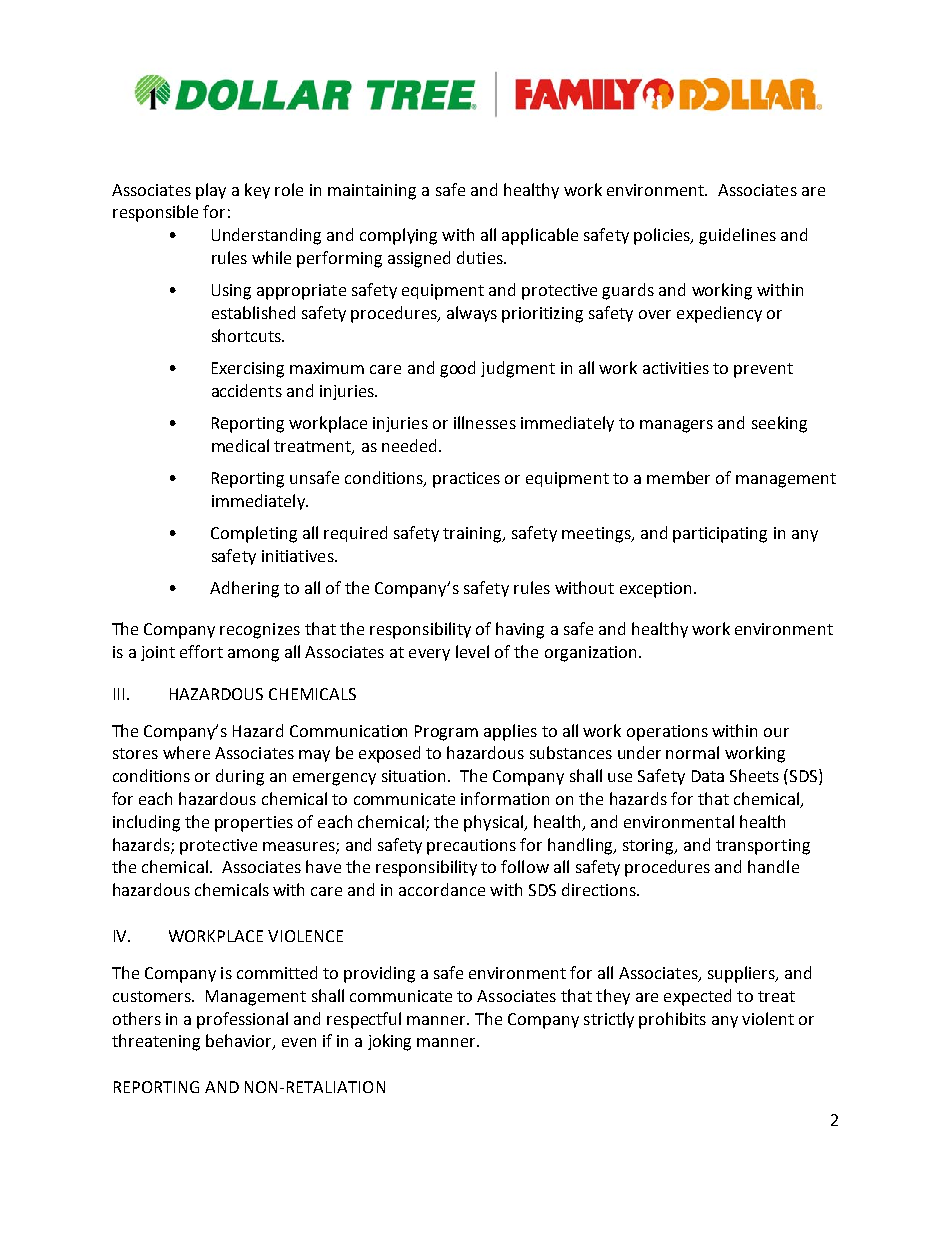 The width and height of the document is (952, 1233). I want to click on training, so click(473, 535).
